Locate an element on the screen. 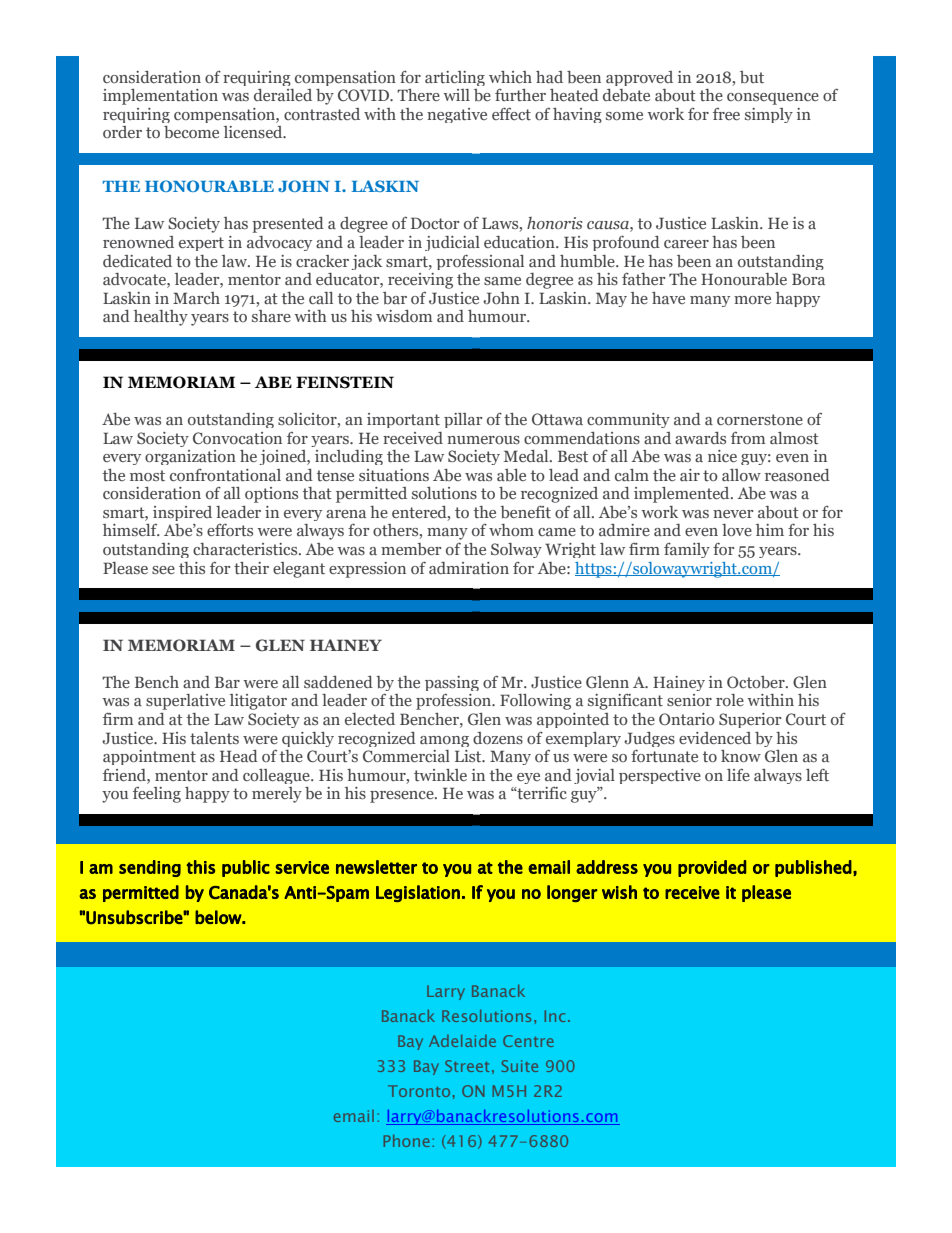 This screenshot has width=952, height=1233. whom is located at coordinates (511, 530).
